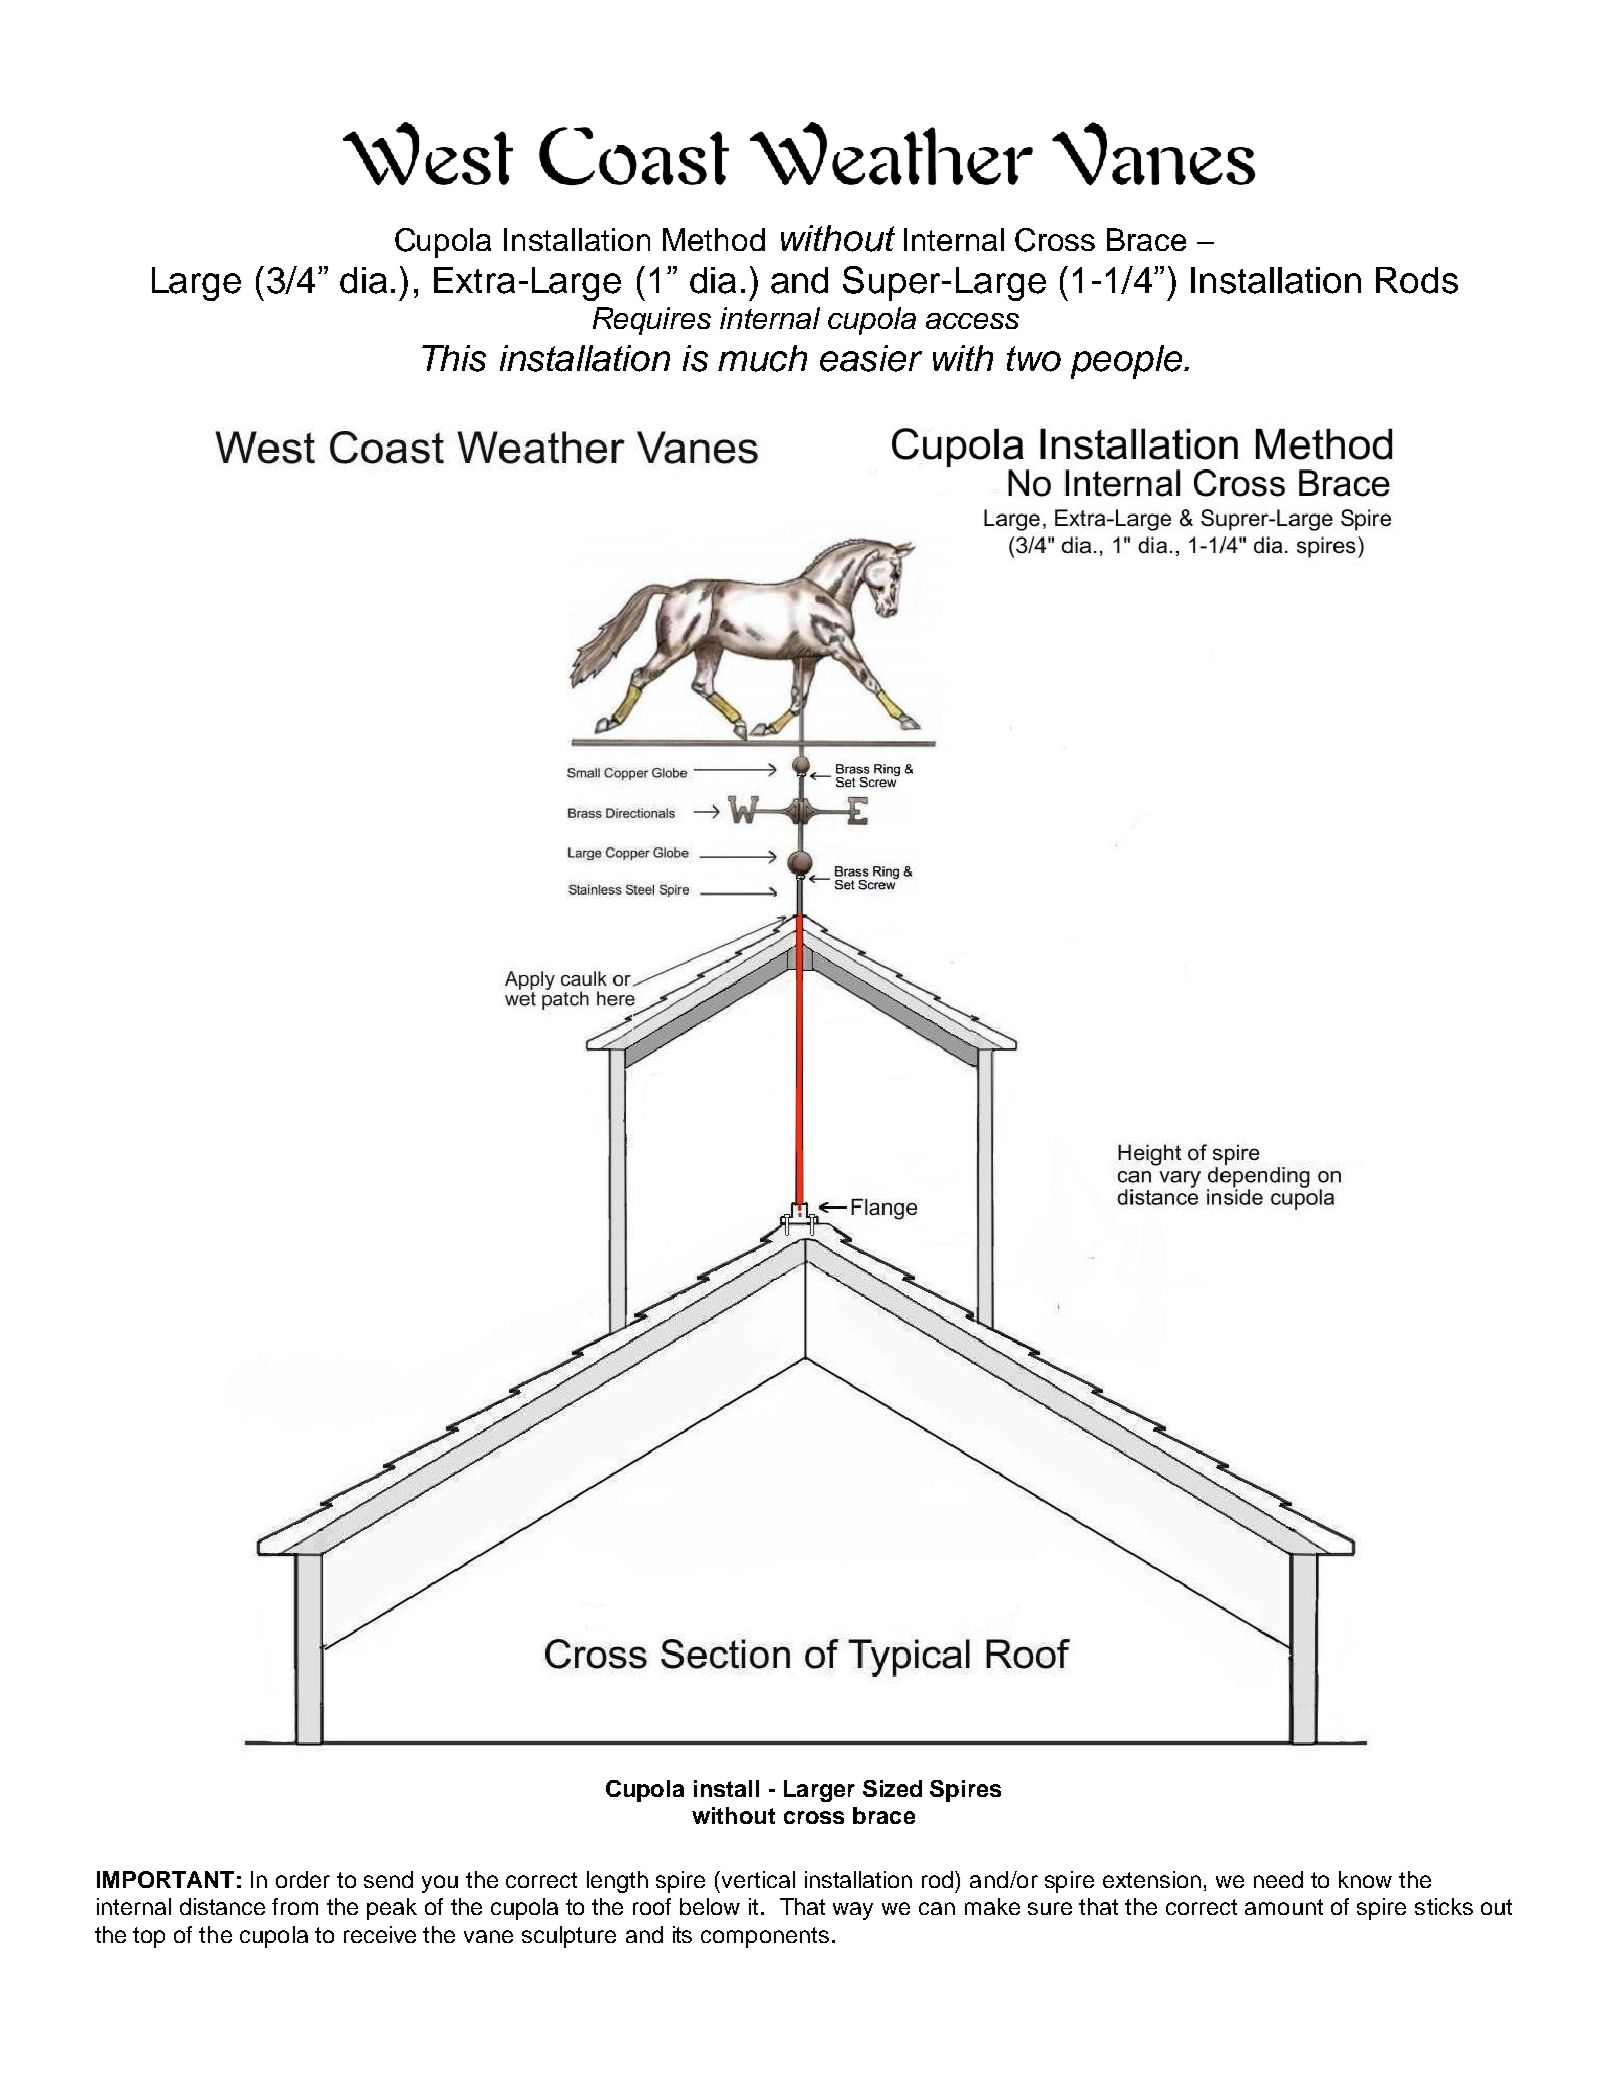  Describe the element at coordinates (652, 321) in the screenshot. I see `Requires` at that location.
